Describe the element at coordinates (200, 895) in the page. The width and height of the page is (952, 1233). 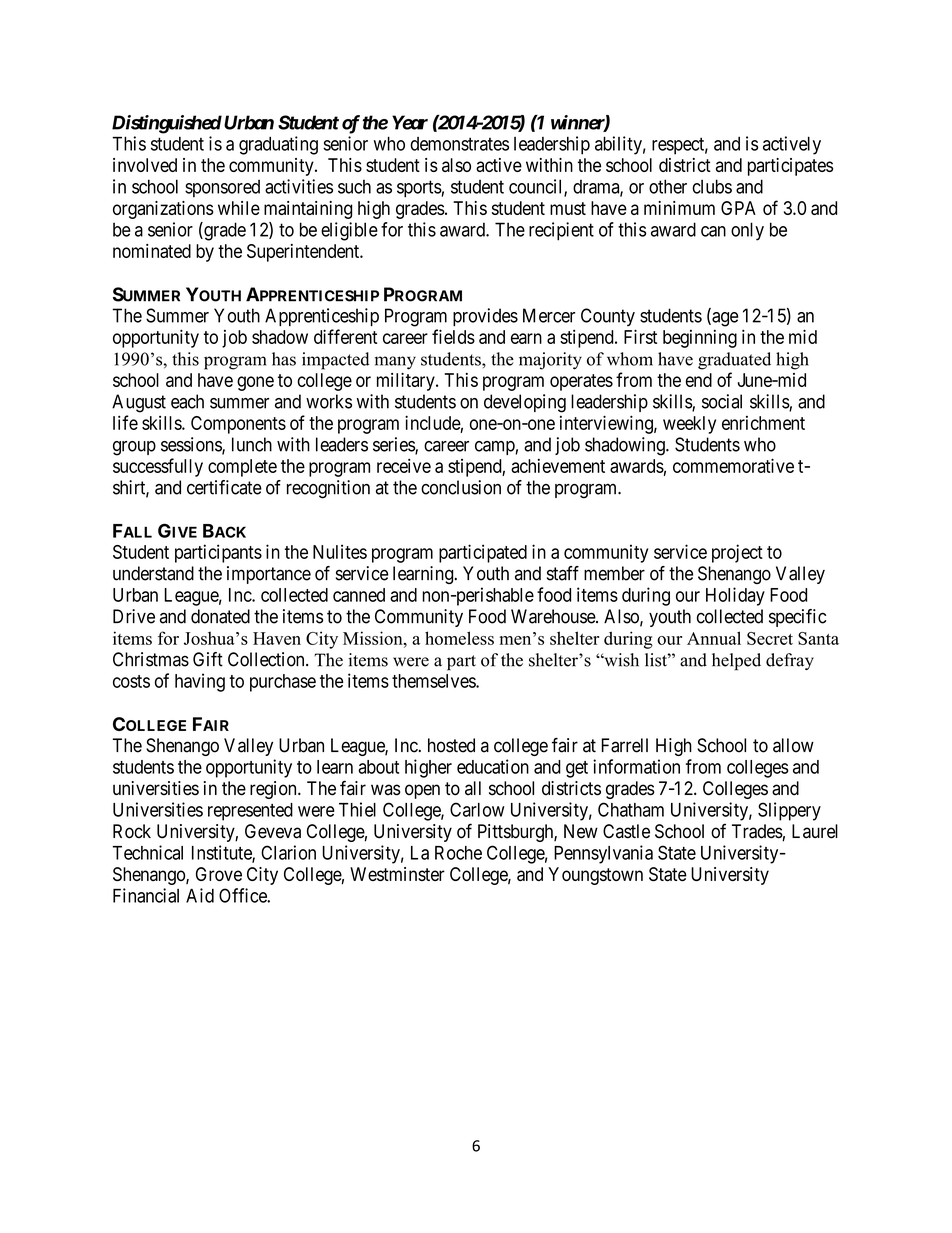
I see `Aid` at that location.
